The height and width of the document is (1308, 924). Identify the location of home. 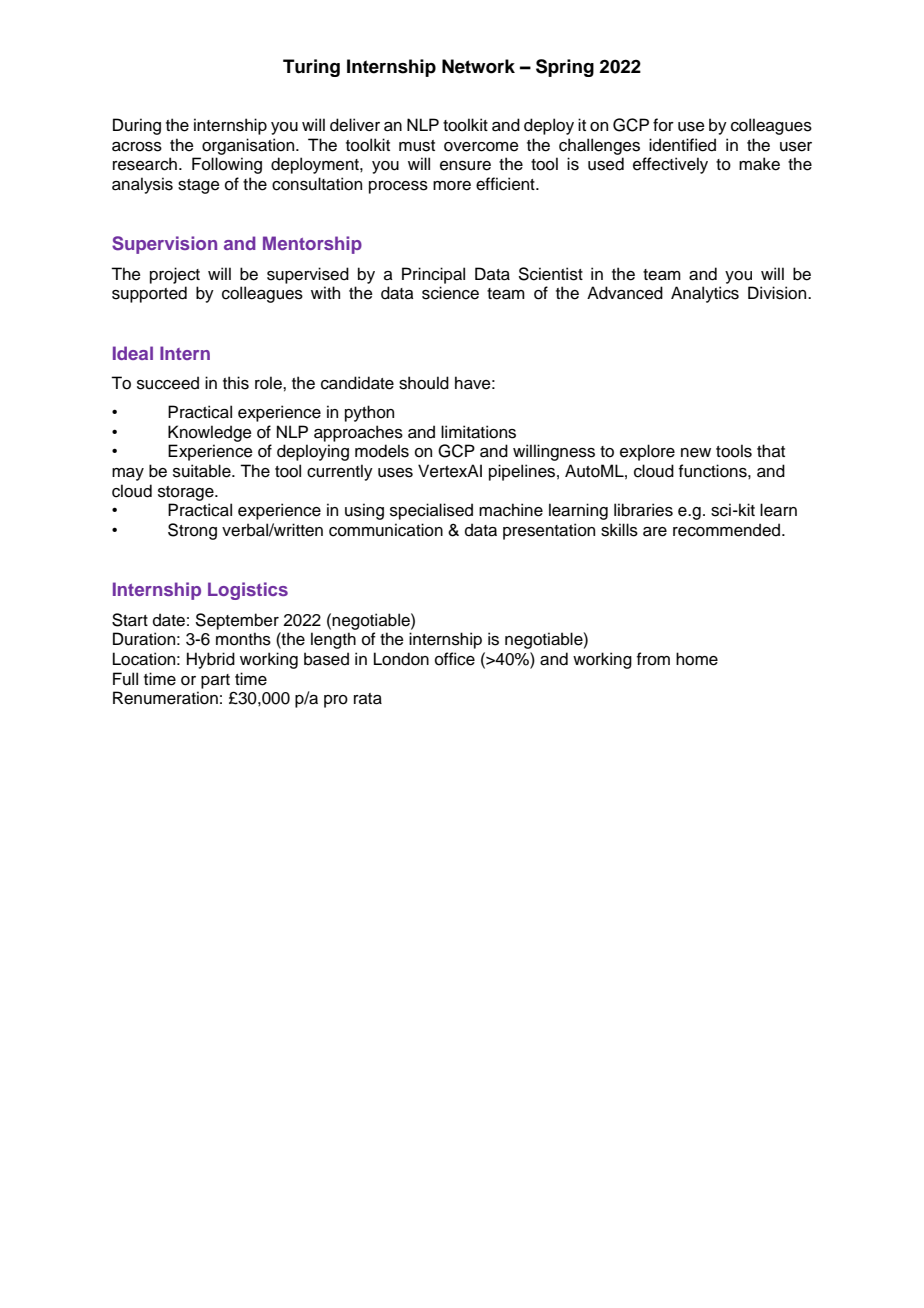
(697, 659).
